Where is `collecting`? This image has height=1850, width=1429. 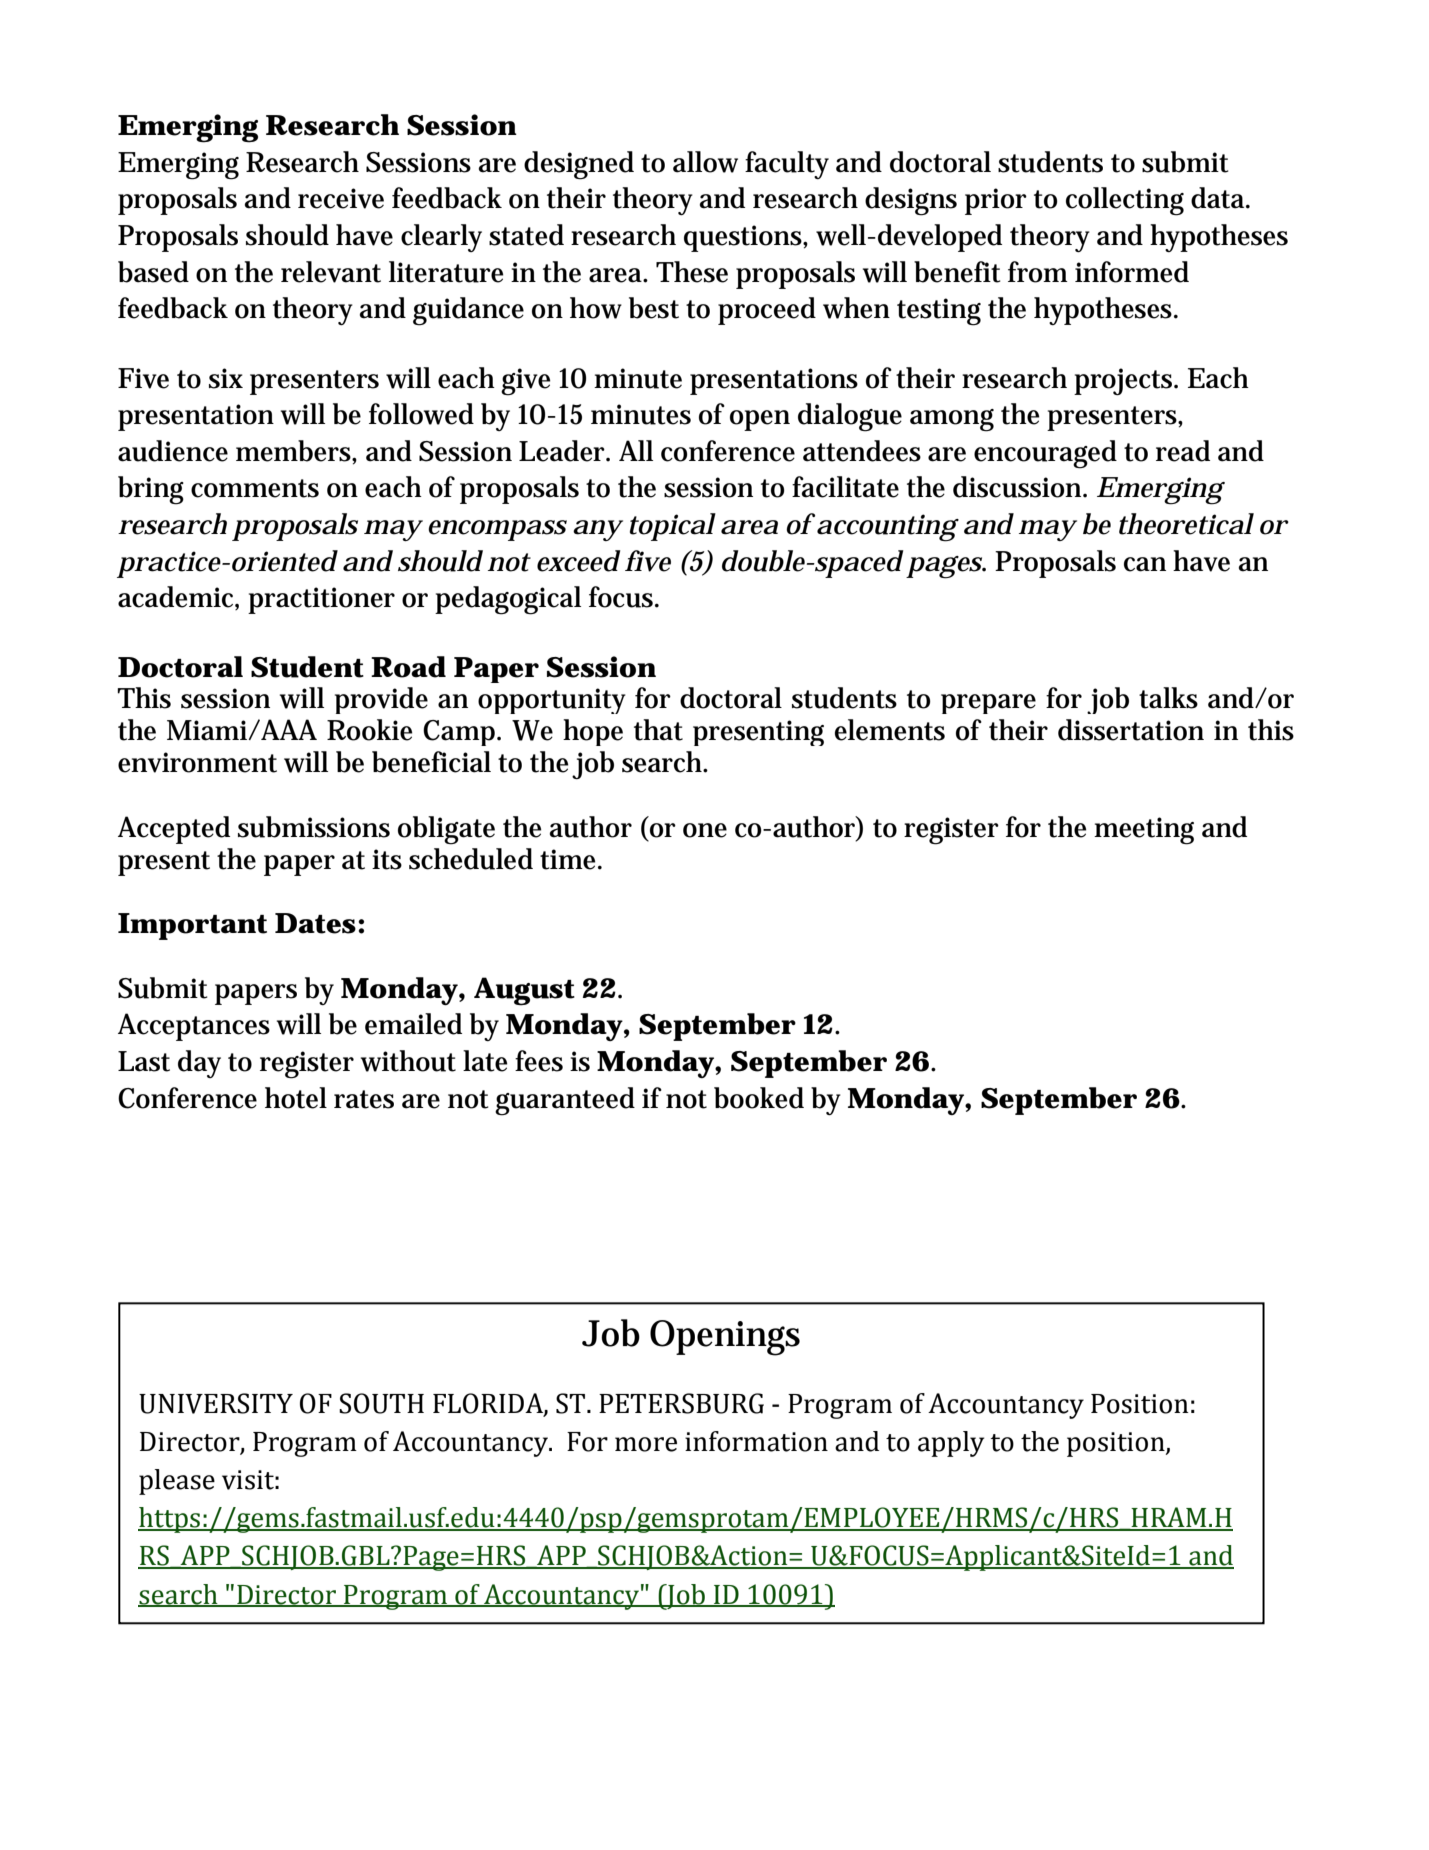
collecting is located at coordinates (1125, 201).
